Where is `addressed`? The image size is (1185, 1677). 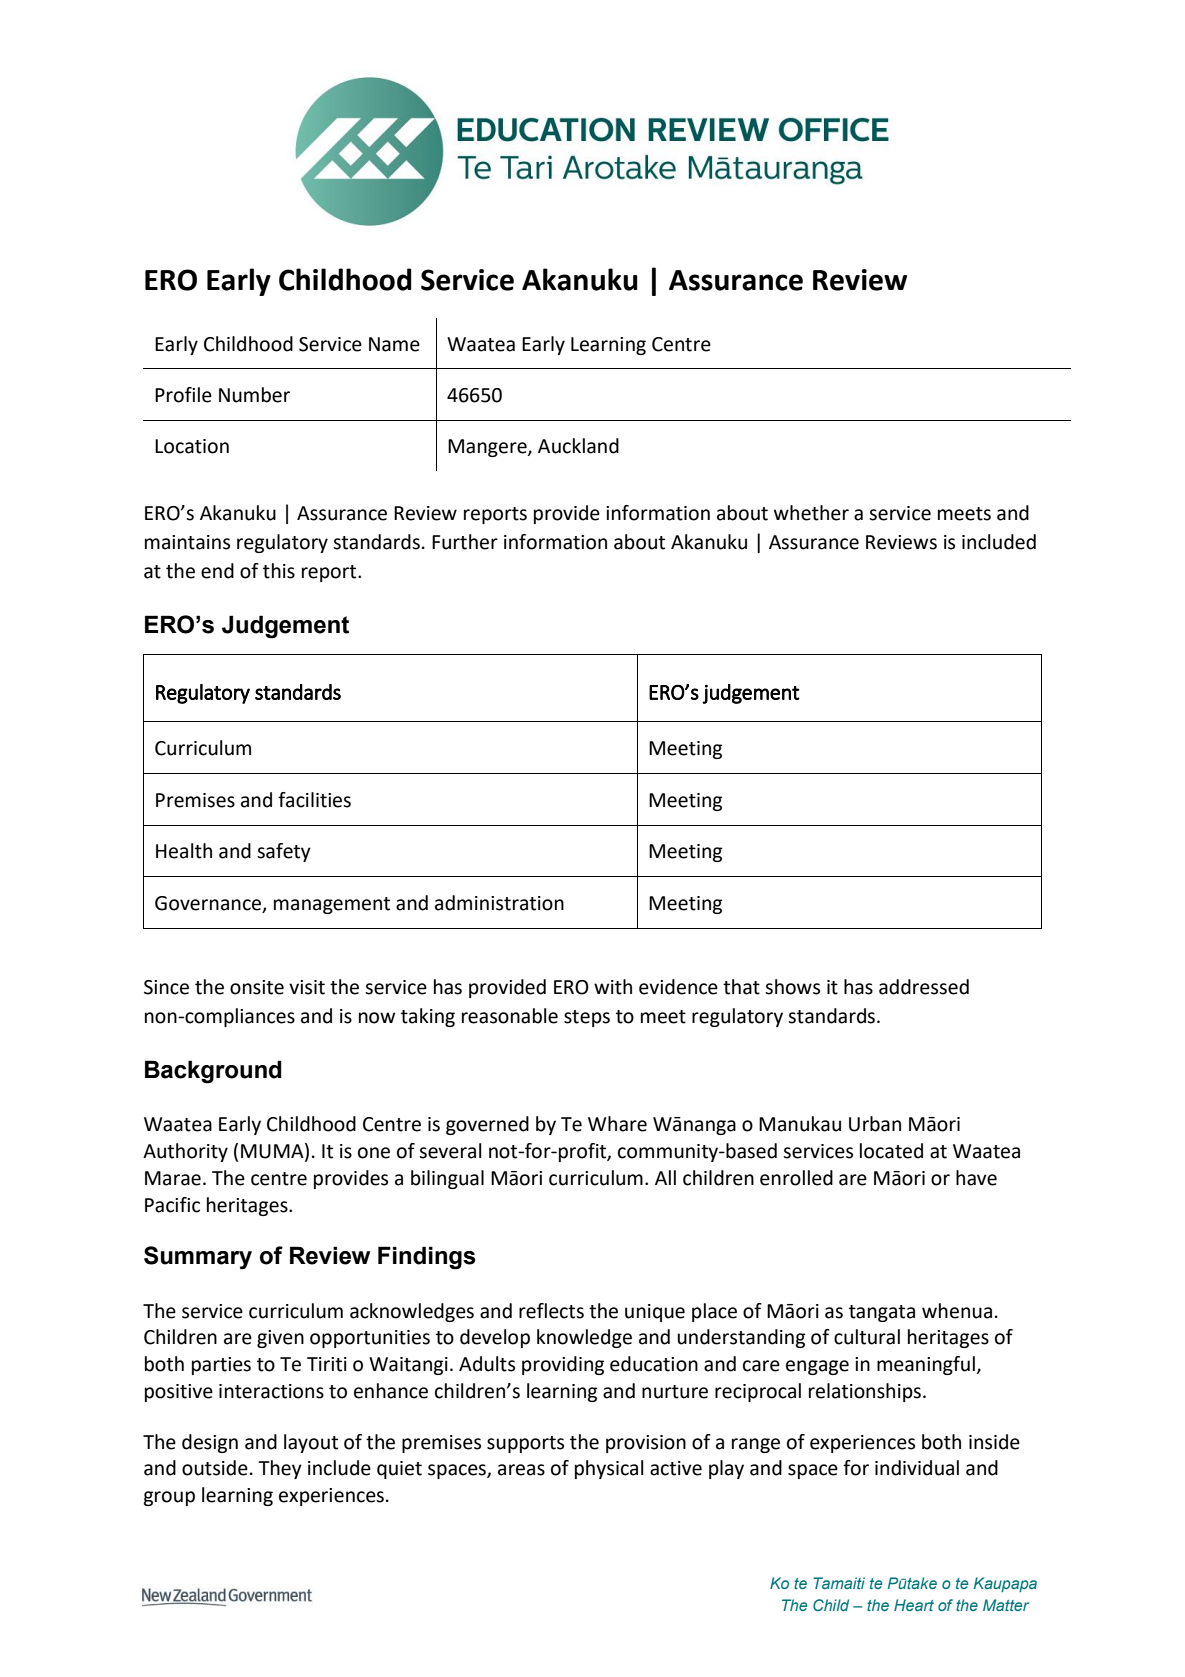 addressed is located at coordinates (924, 987).
